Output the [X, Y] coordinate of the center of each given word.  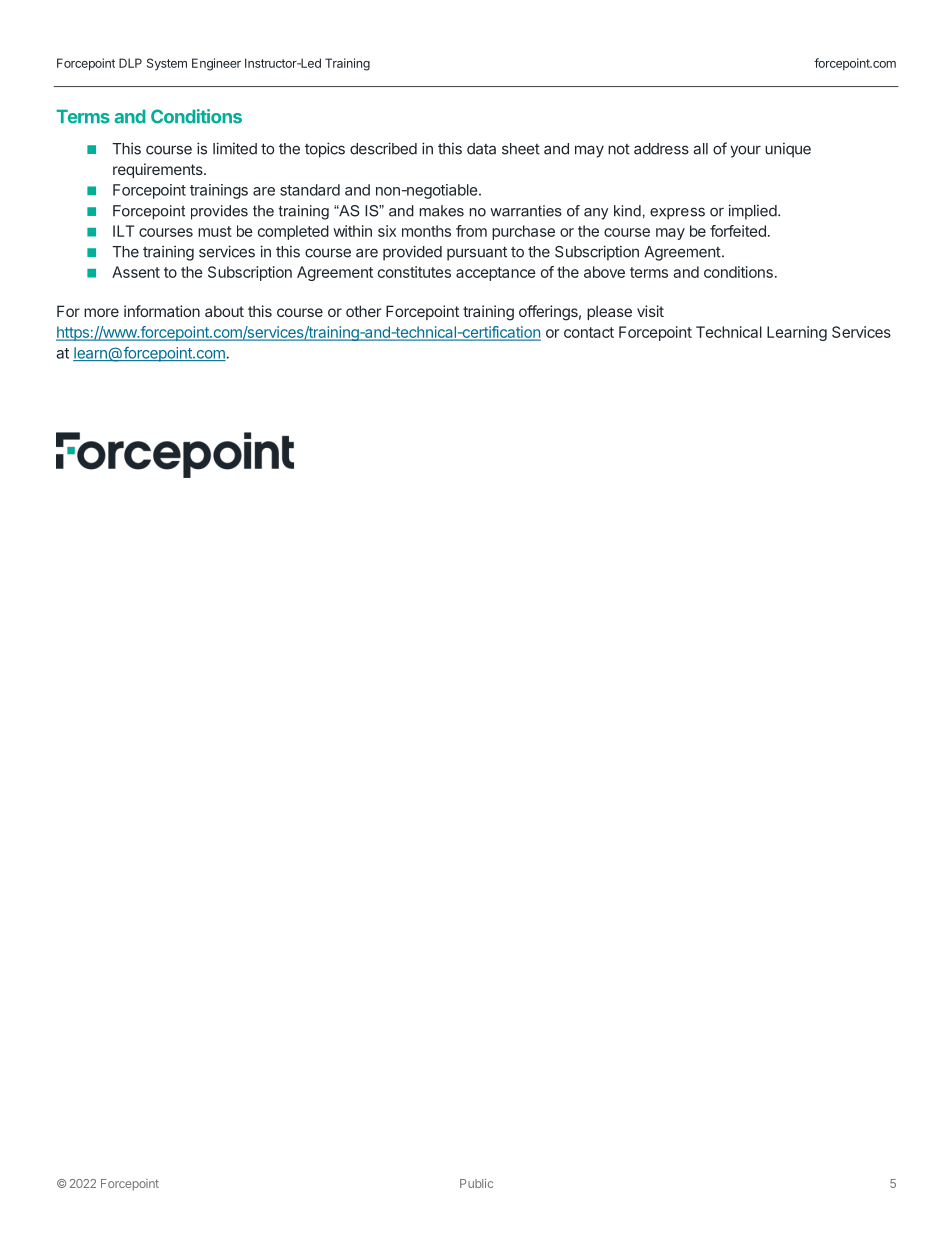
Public [476, 1183]
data [481, 149]
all [700, 149]
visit [650, 311]
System [167, 64]
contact [589, 332]
